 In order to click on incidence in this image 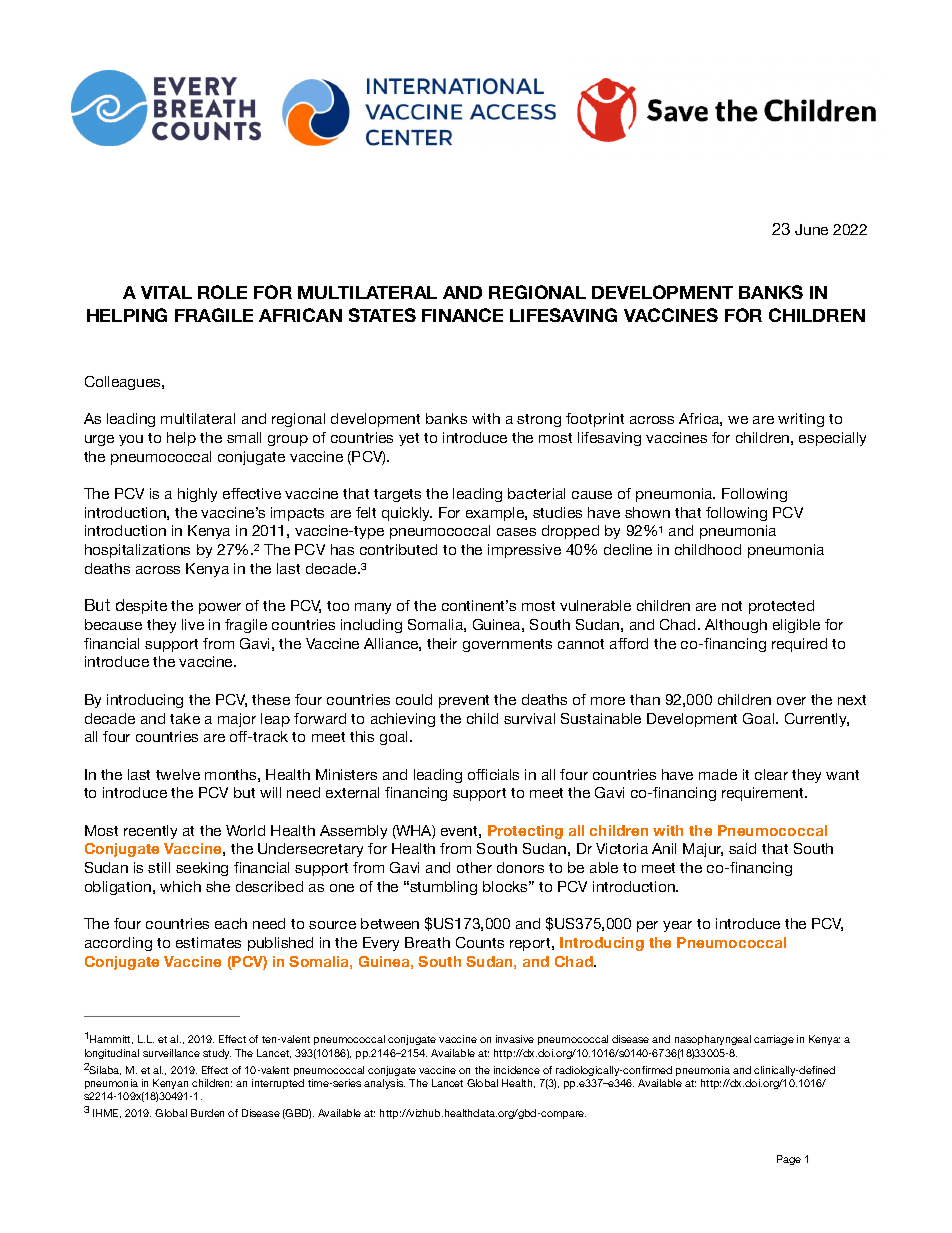, I will do `click(517, 1070)`.
